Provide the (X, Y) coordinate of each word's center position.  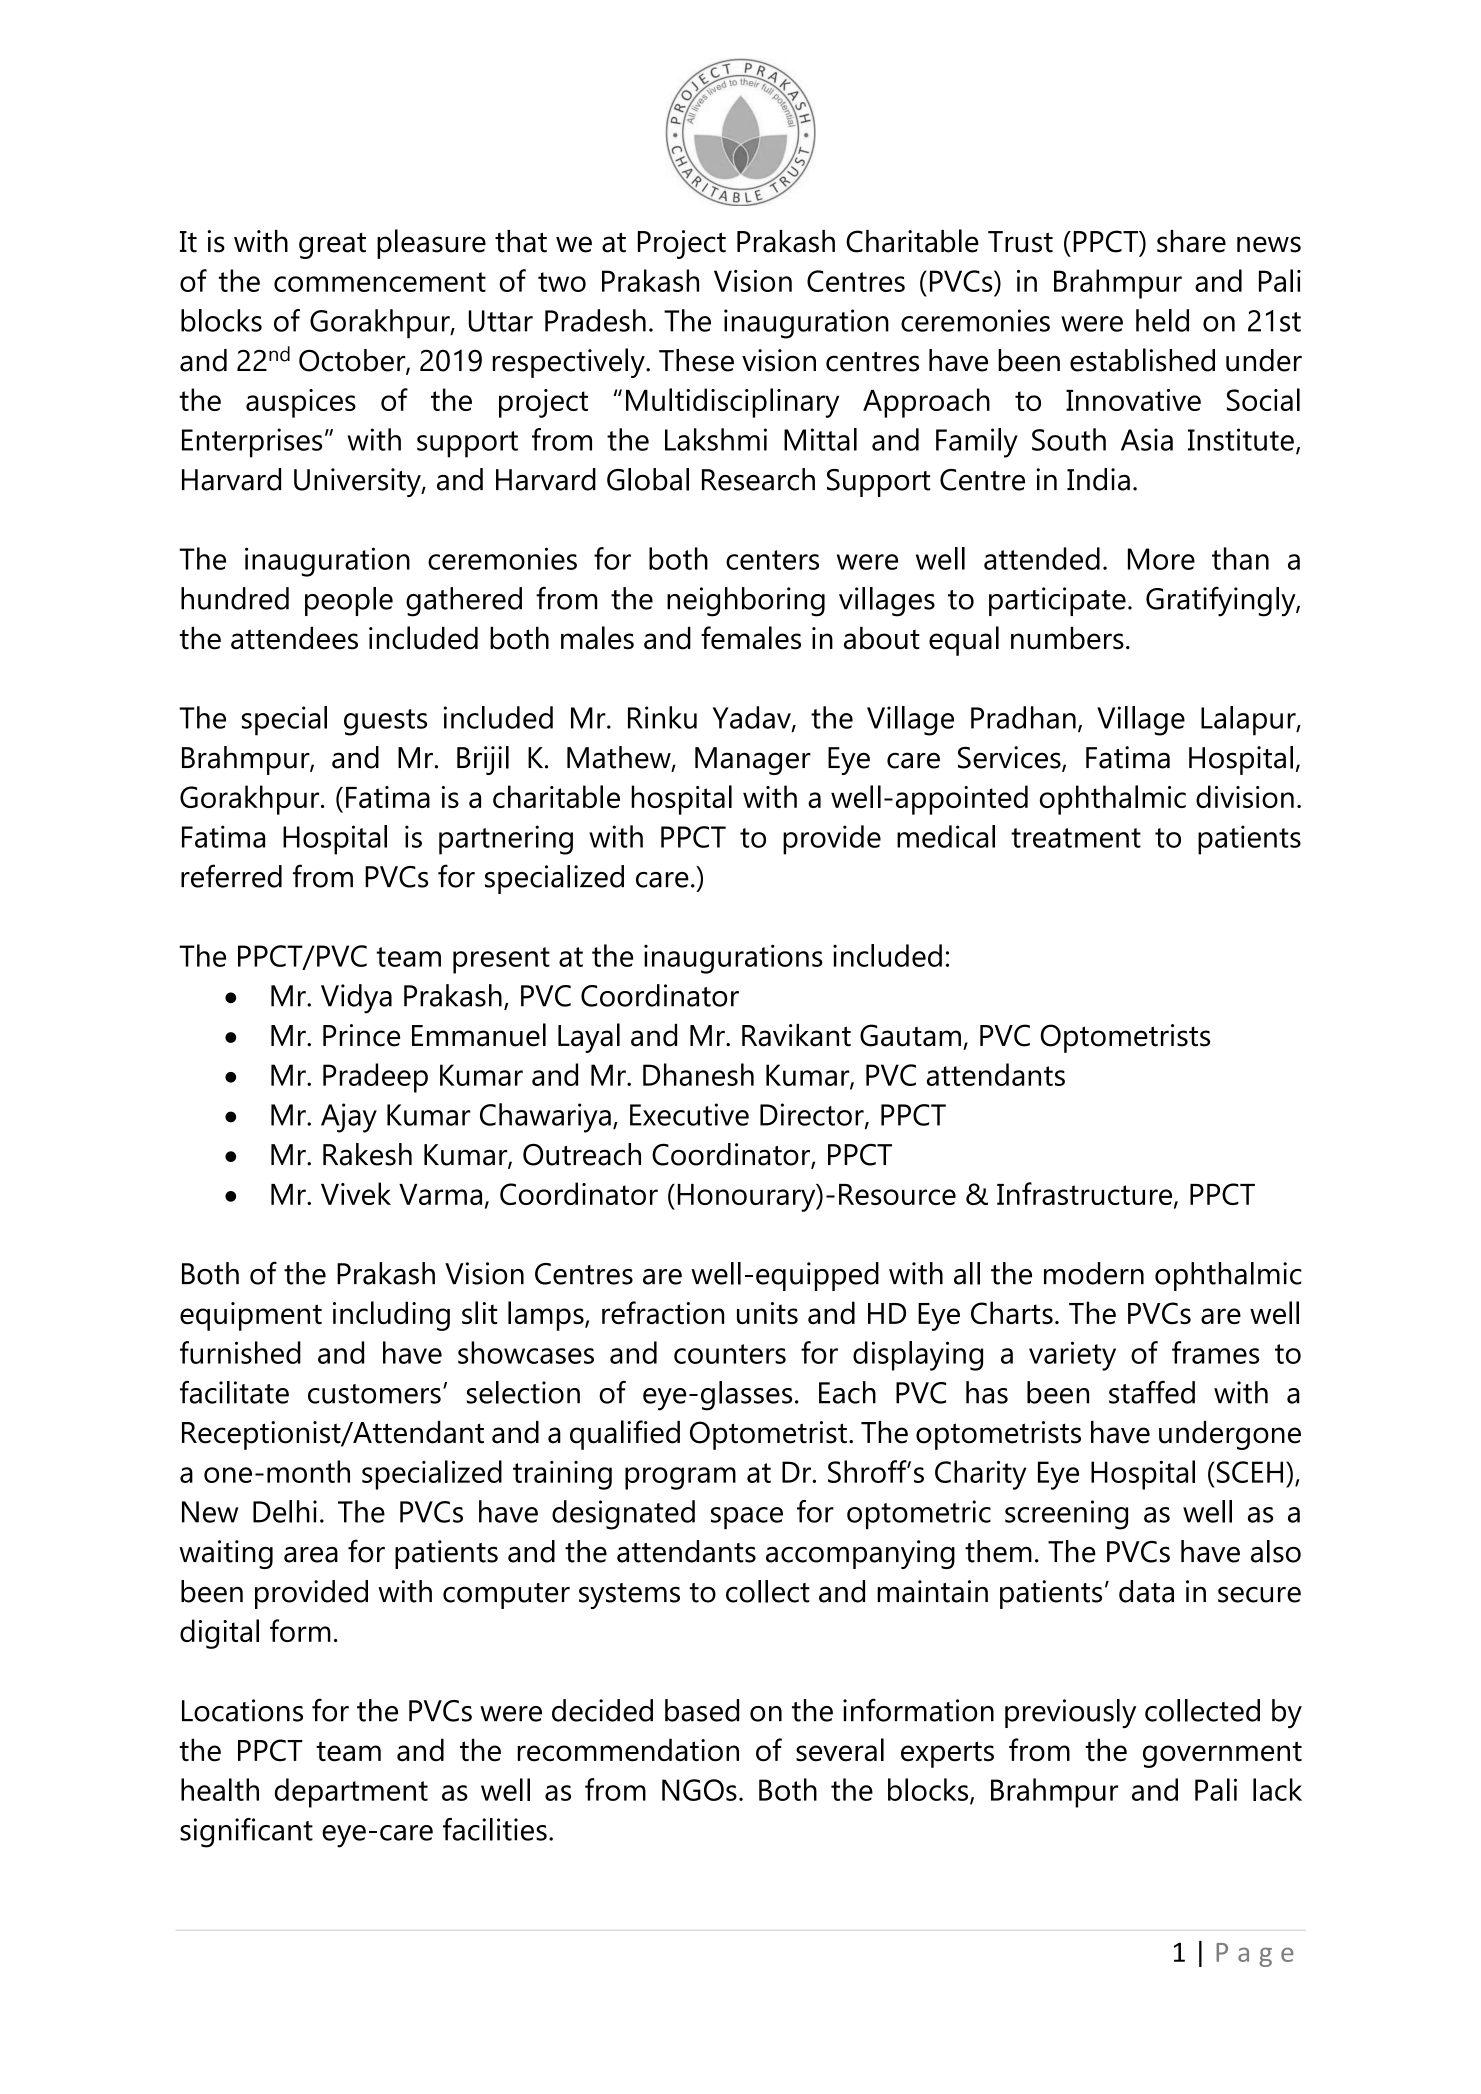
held (1162, 320)
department (351, 1793)
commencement (380, 282)
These (696, 360)
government (1222, 1754)
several (840, 1750)
